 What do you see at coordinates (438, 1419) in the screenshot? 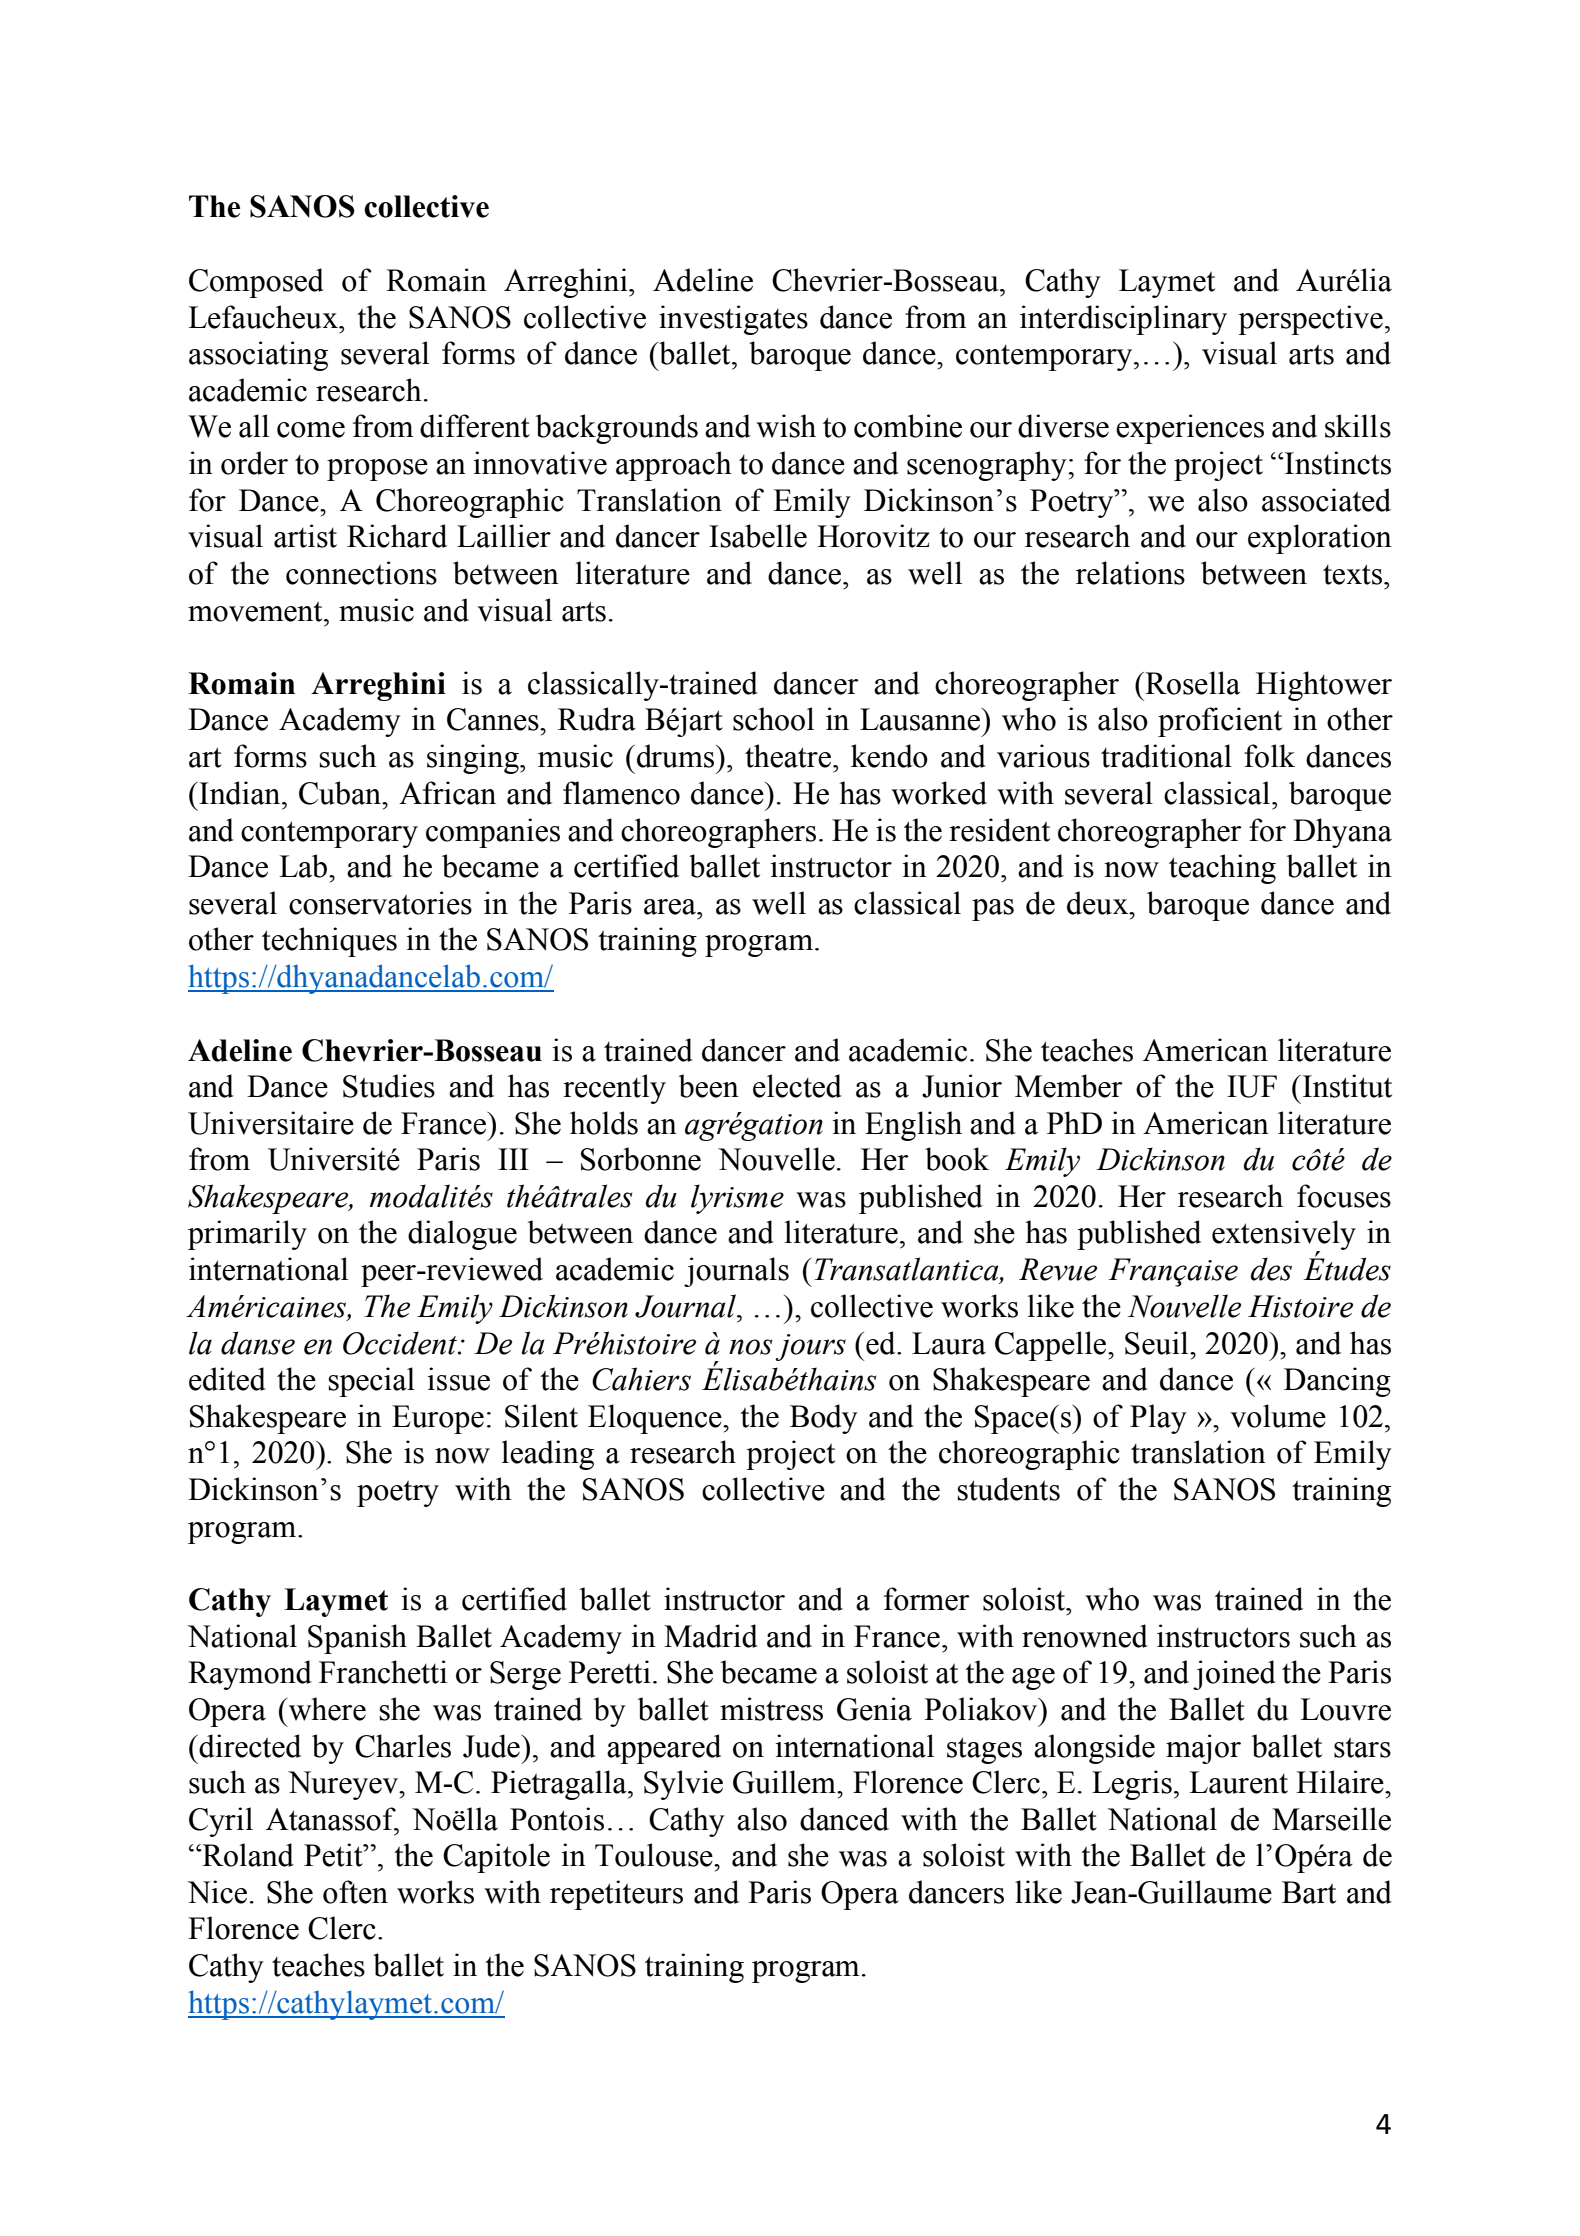
I see `Europe` at bounding box center [438, 1419].
